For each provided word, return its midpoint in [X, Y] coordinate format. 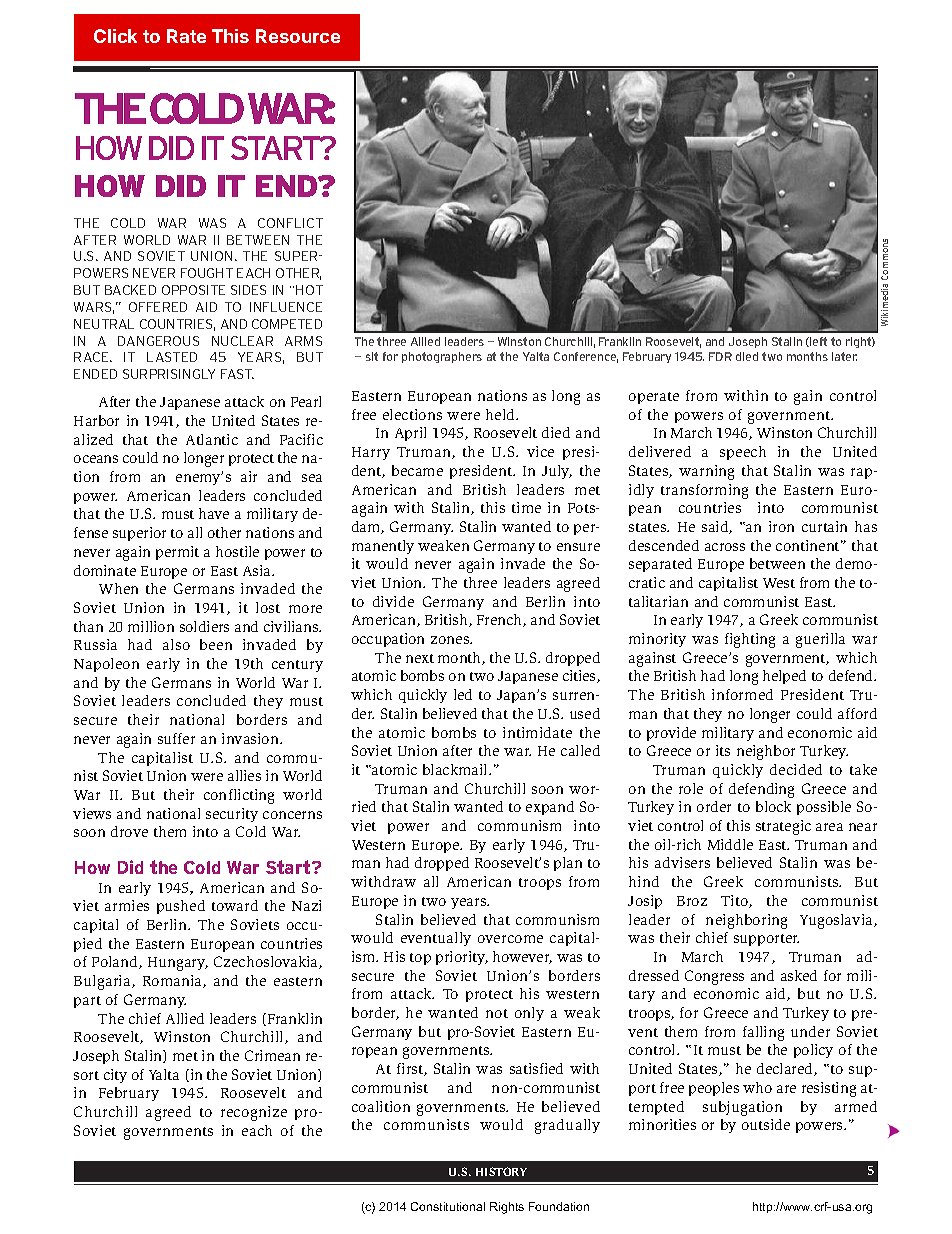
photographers [442, 357]
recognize [254, 1113]
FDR [720, 356]
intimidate [537, 732]
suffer [176, 738]
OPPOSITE [193, 290]
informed [742, 694]
